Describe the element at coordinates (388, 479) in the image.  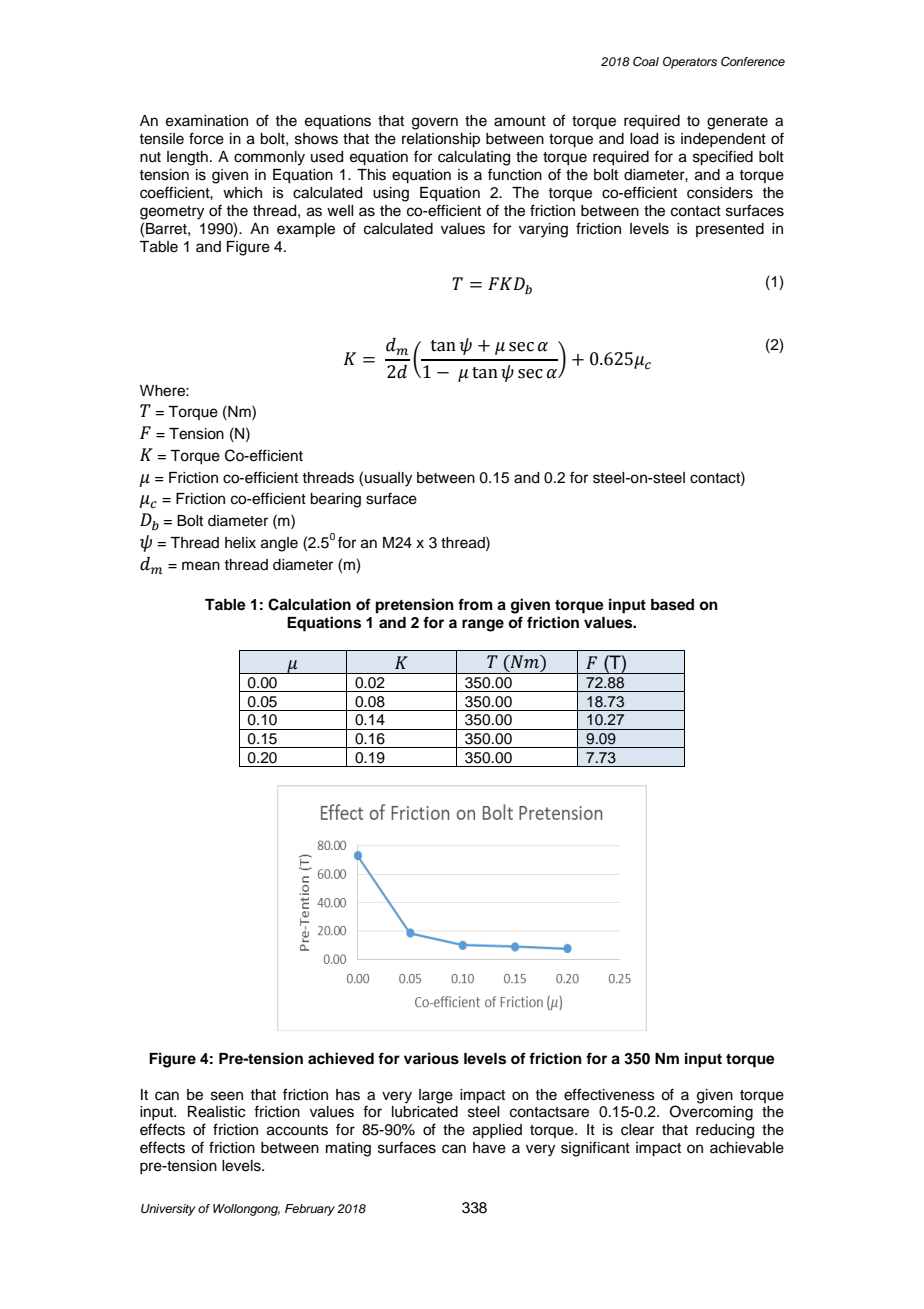
I see `usually` at that location.
